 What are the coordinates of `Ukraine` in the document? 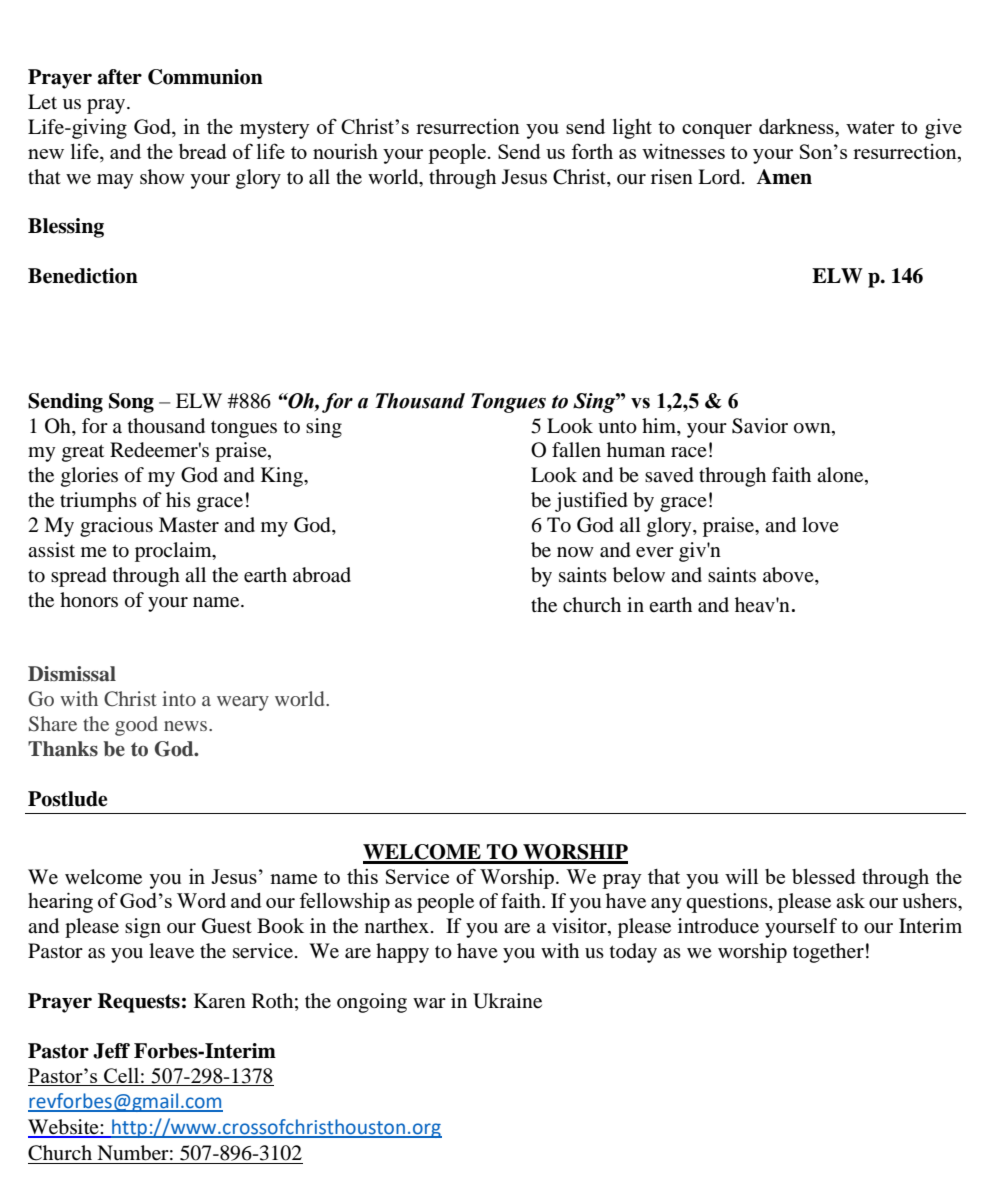 It's located at (507, 1001).
